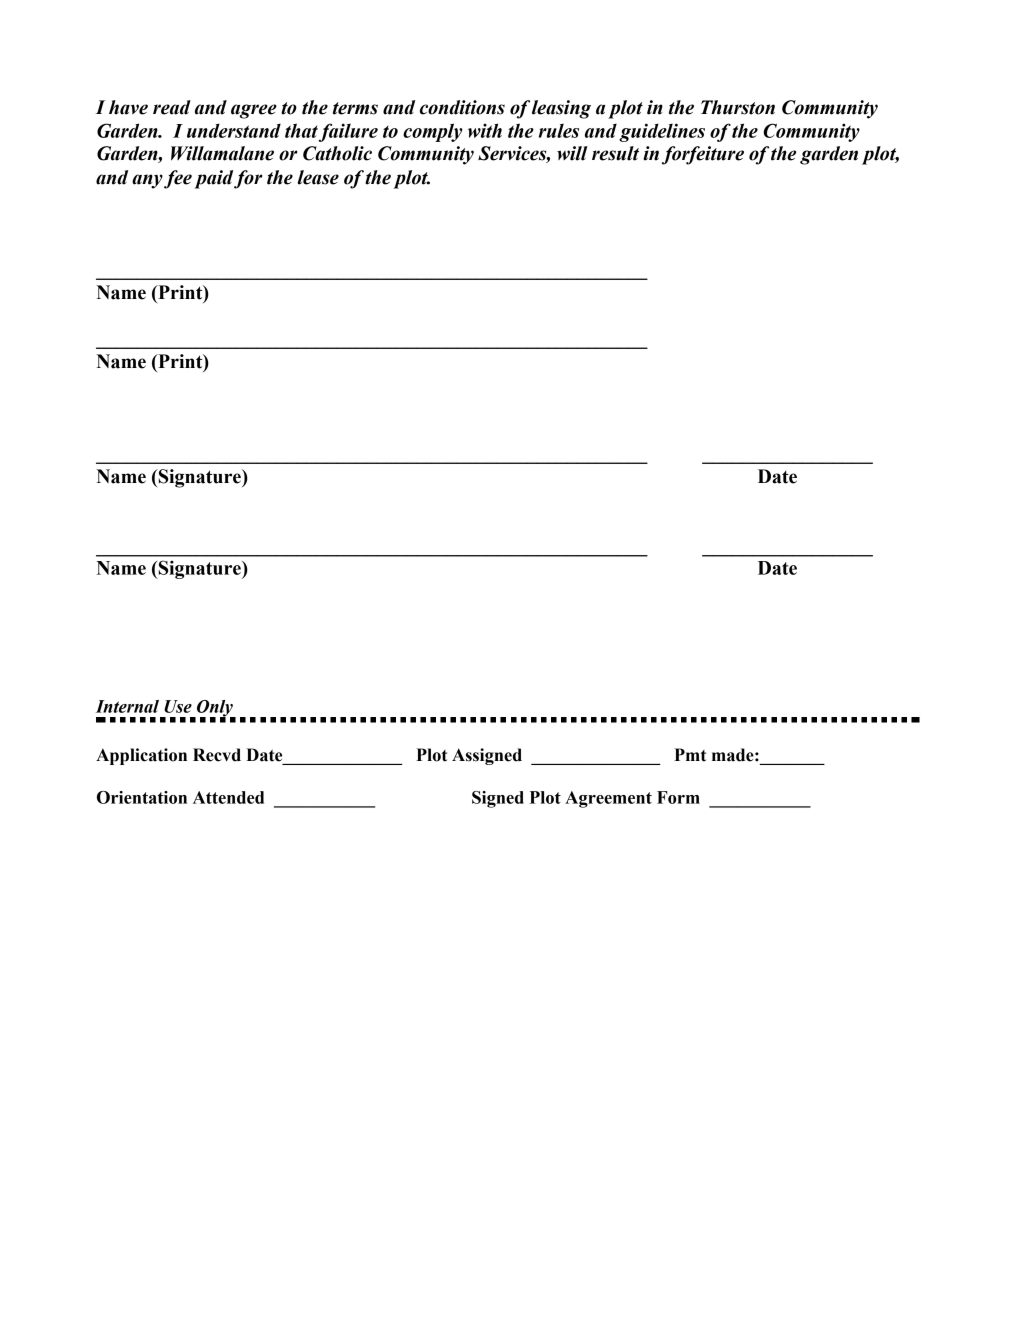 The width and height of the page is (1022, 1322). I want to click on forfeiture, so click(703, 155).
